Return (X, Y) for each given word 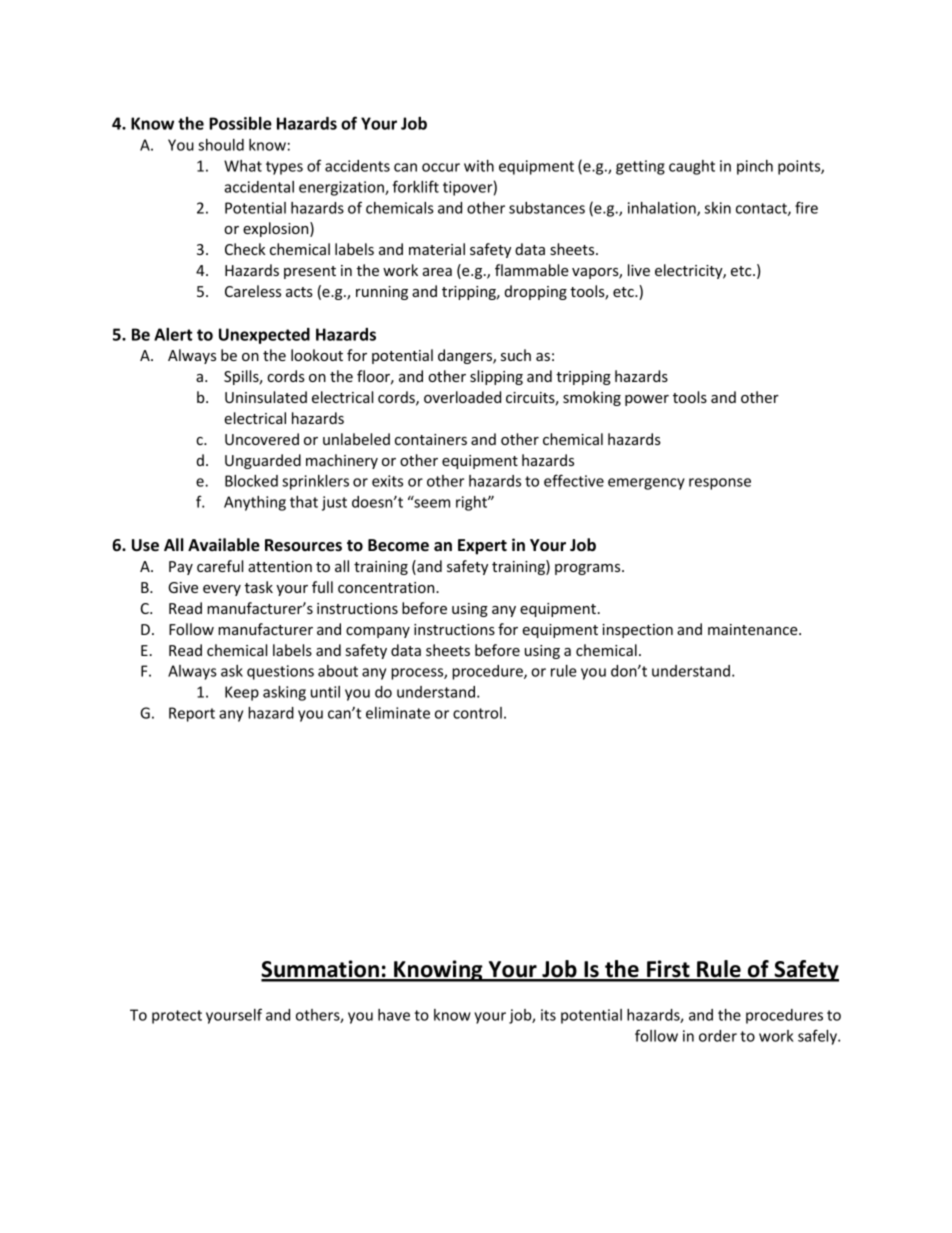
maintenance (754, 629)
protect (177, 1017)
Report (192, 714)
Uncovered (262, 439)
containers (431, 439)
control (477, 713)
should (221, 145)
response (720, 484)
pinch (755, 167)
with (479, 166)
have (394, 1015)
